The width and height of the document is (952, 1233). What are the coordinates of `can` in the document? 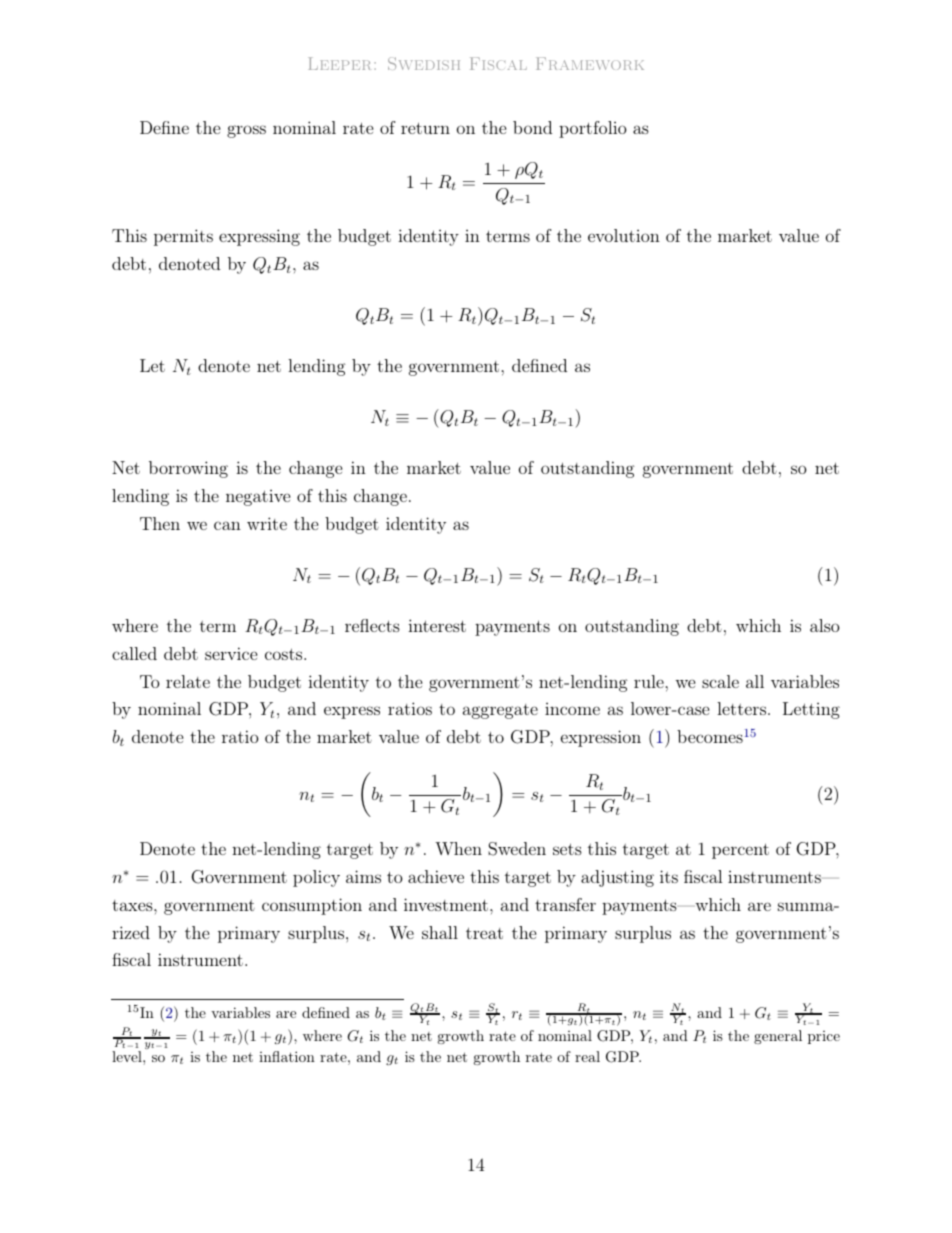 It's located at (227, 525).
